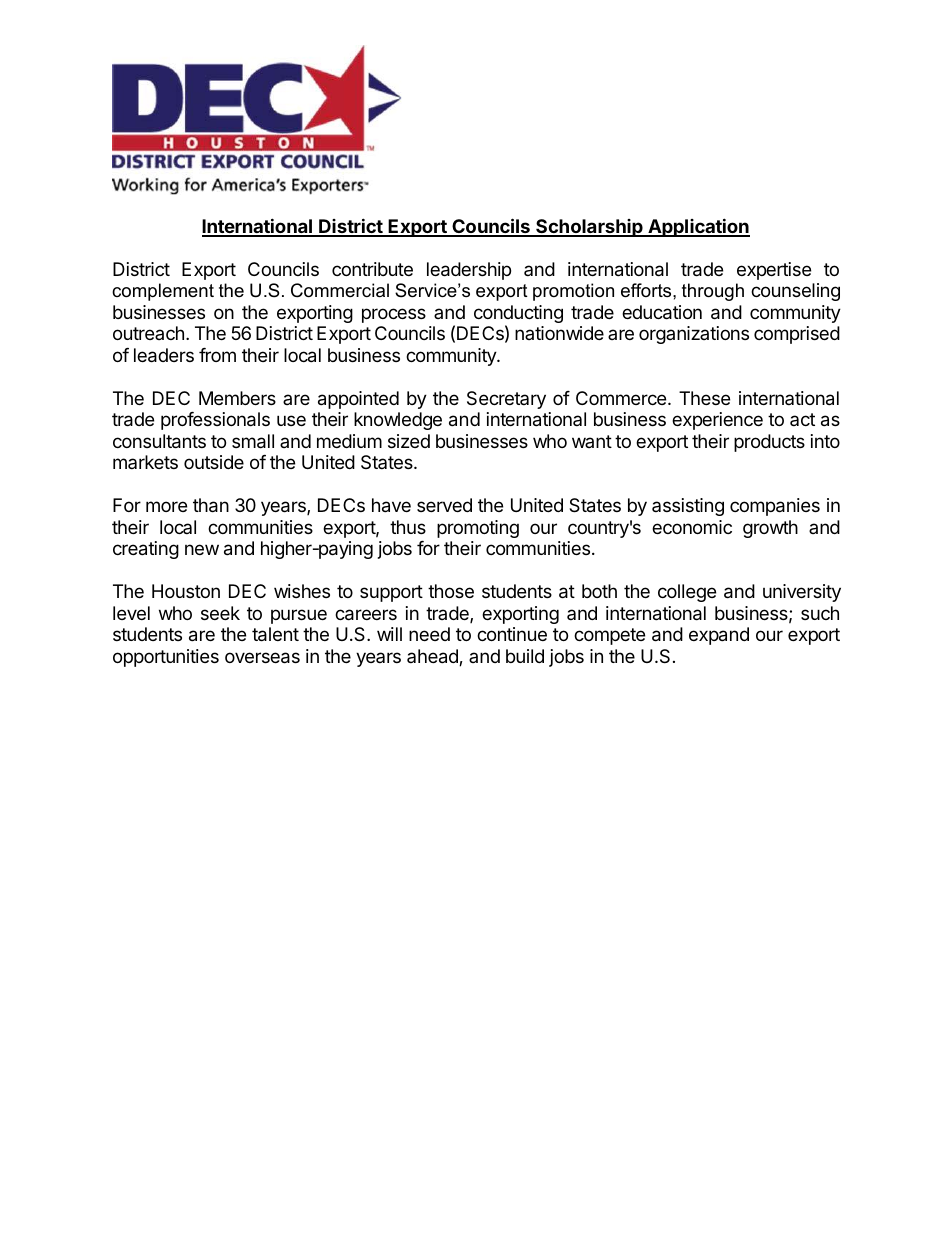  Describe the element at coordinates (518, 315) in the document. I see `conducting` at that location.
